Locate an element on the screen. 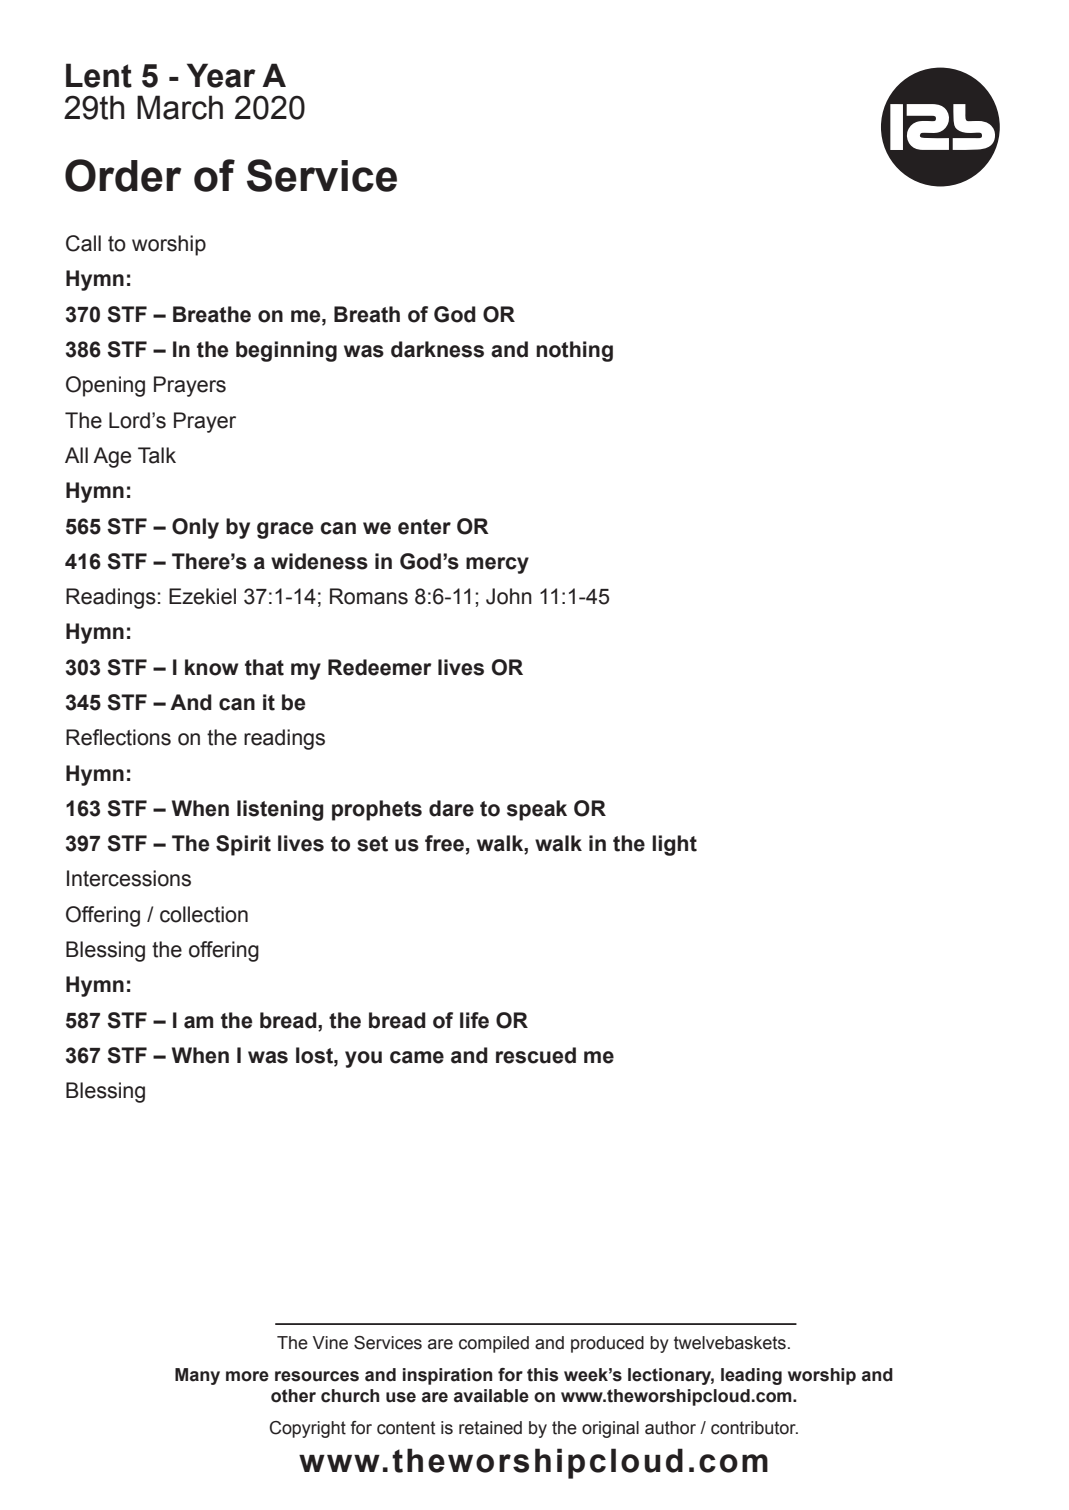 The width and height of the screenshot is (1069, 1510). light is located at coordinates (674, 845).
